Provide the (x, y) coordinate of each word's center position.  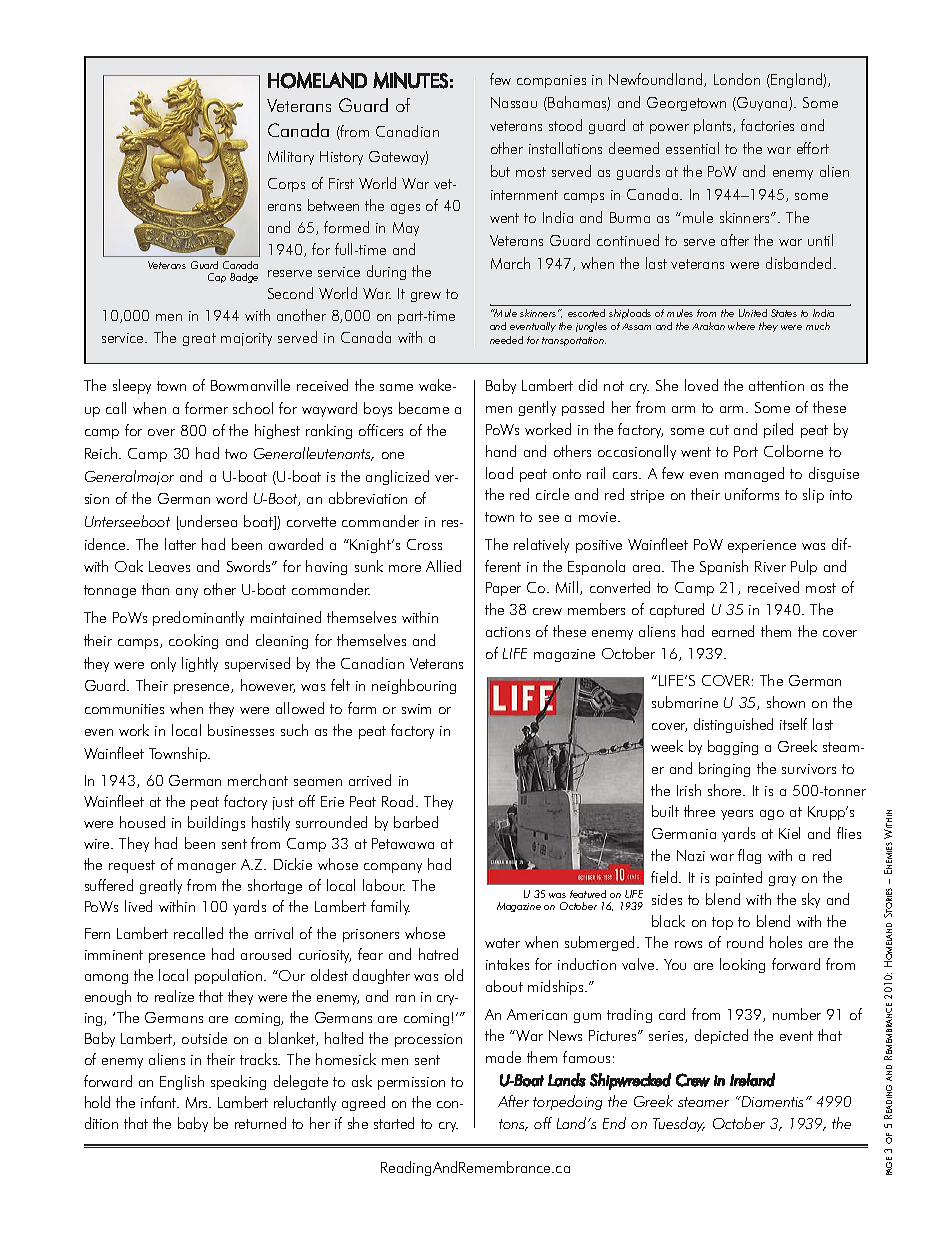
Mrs (198, 1102)
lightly (200, 664)
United (753, 313)
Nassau (514, 102)
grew (426, 297)
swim (416, 709)
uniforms (752, 494)
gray (782, 881)
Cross (424, 544)
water (502, 943)
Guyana (762, 104)
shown (786, 702)
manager (207, 868)
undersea (207, 522)
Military (291, 157)
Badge (244, 278)
